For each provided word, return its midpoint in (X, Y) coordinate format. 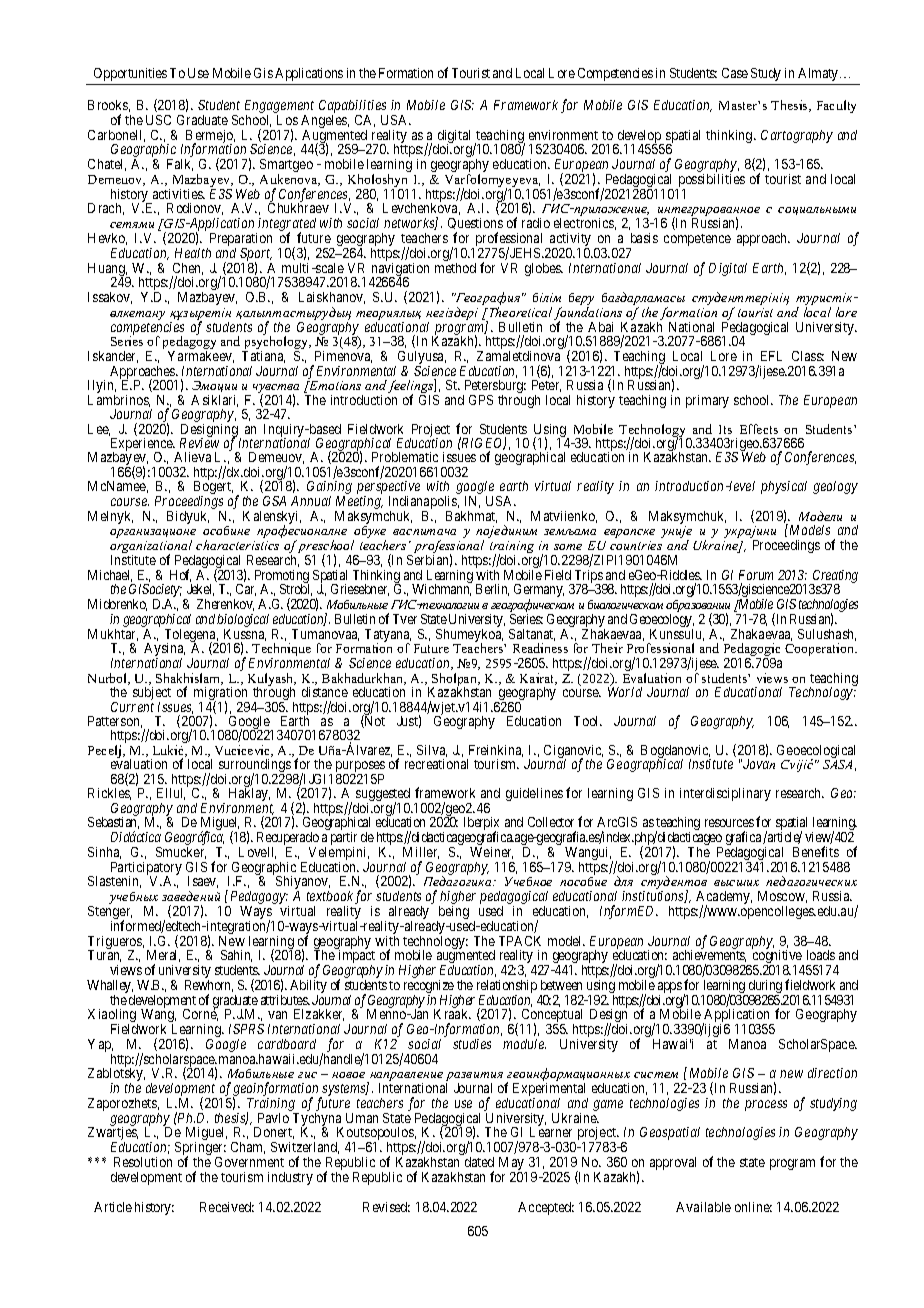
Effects (759, 429)
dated (479, 1162)
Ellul (171, 794)
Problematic (405, 457)
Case (735, 73)
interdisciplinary (725, 794)
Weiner (491, 853)
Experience (143, 446)
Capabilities (353, 108)
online (753, 1207)
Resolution (143, 1162)
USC (158, 120)
